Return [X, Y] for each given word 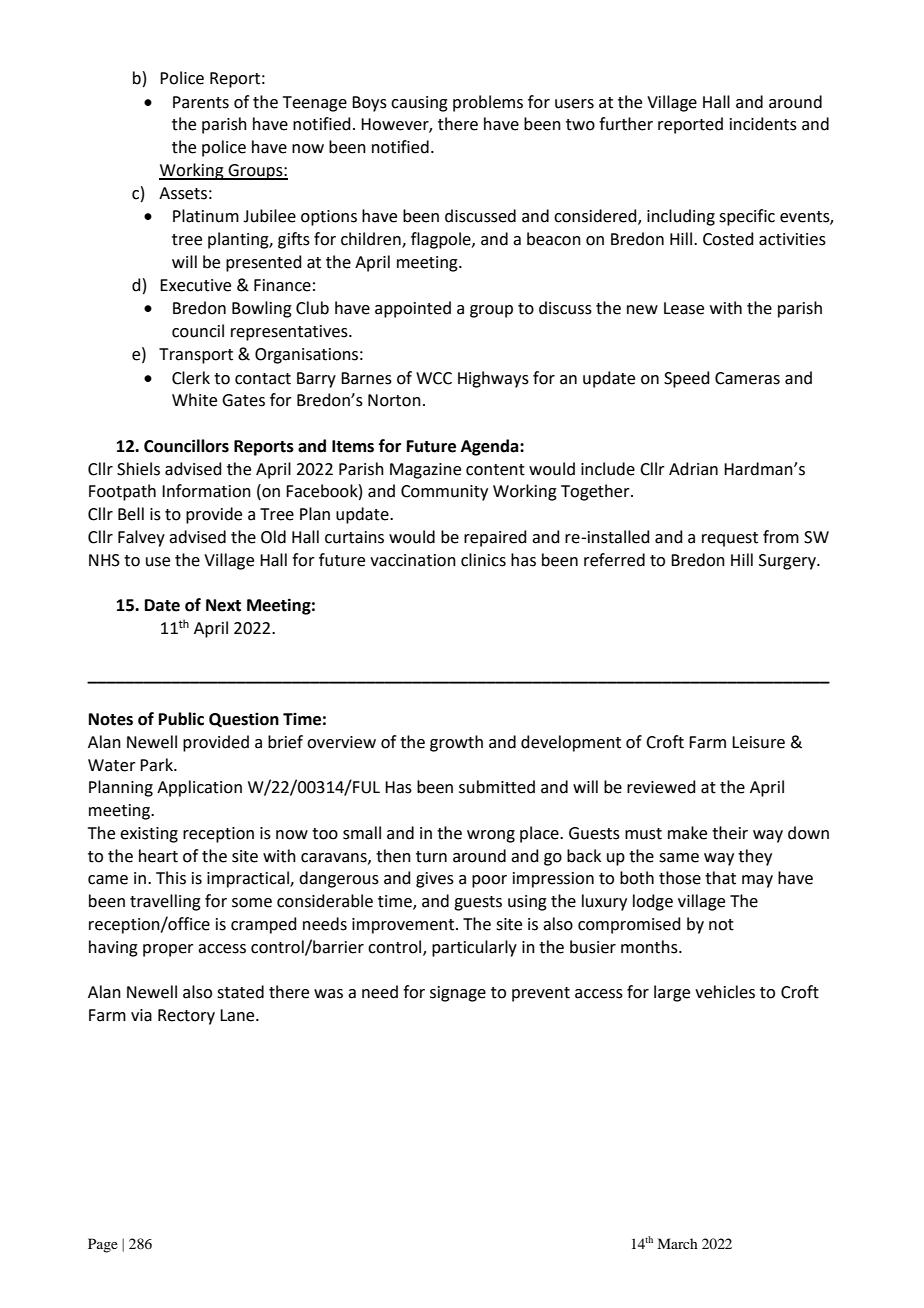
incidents [763, 124]
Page [103, 1245]
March [677, 1243]
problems [488, 103]
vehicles [725, 992]
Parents [201, 102]
